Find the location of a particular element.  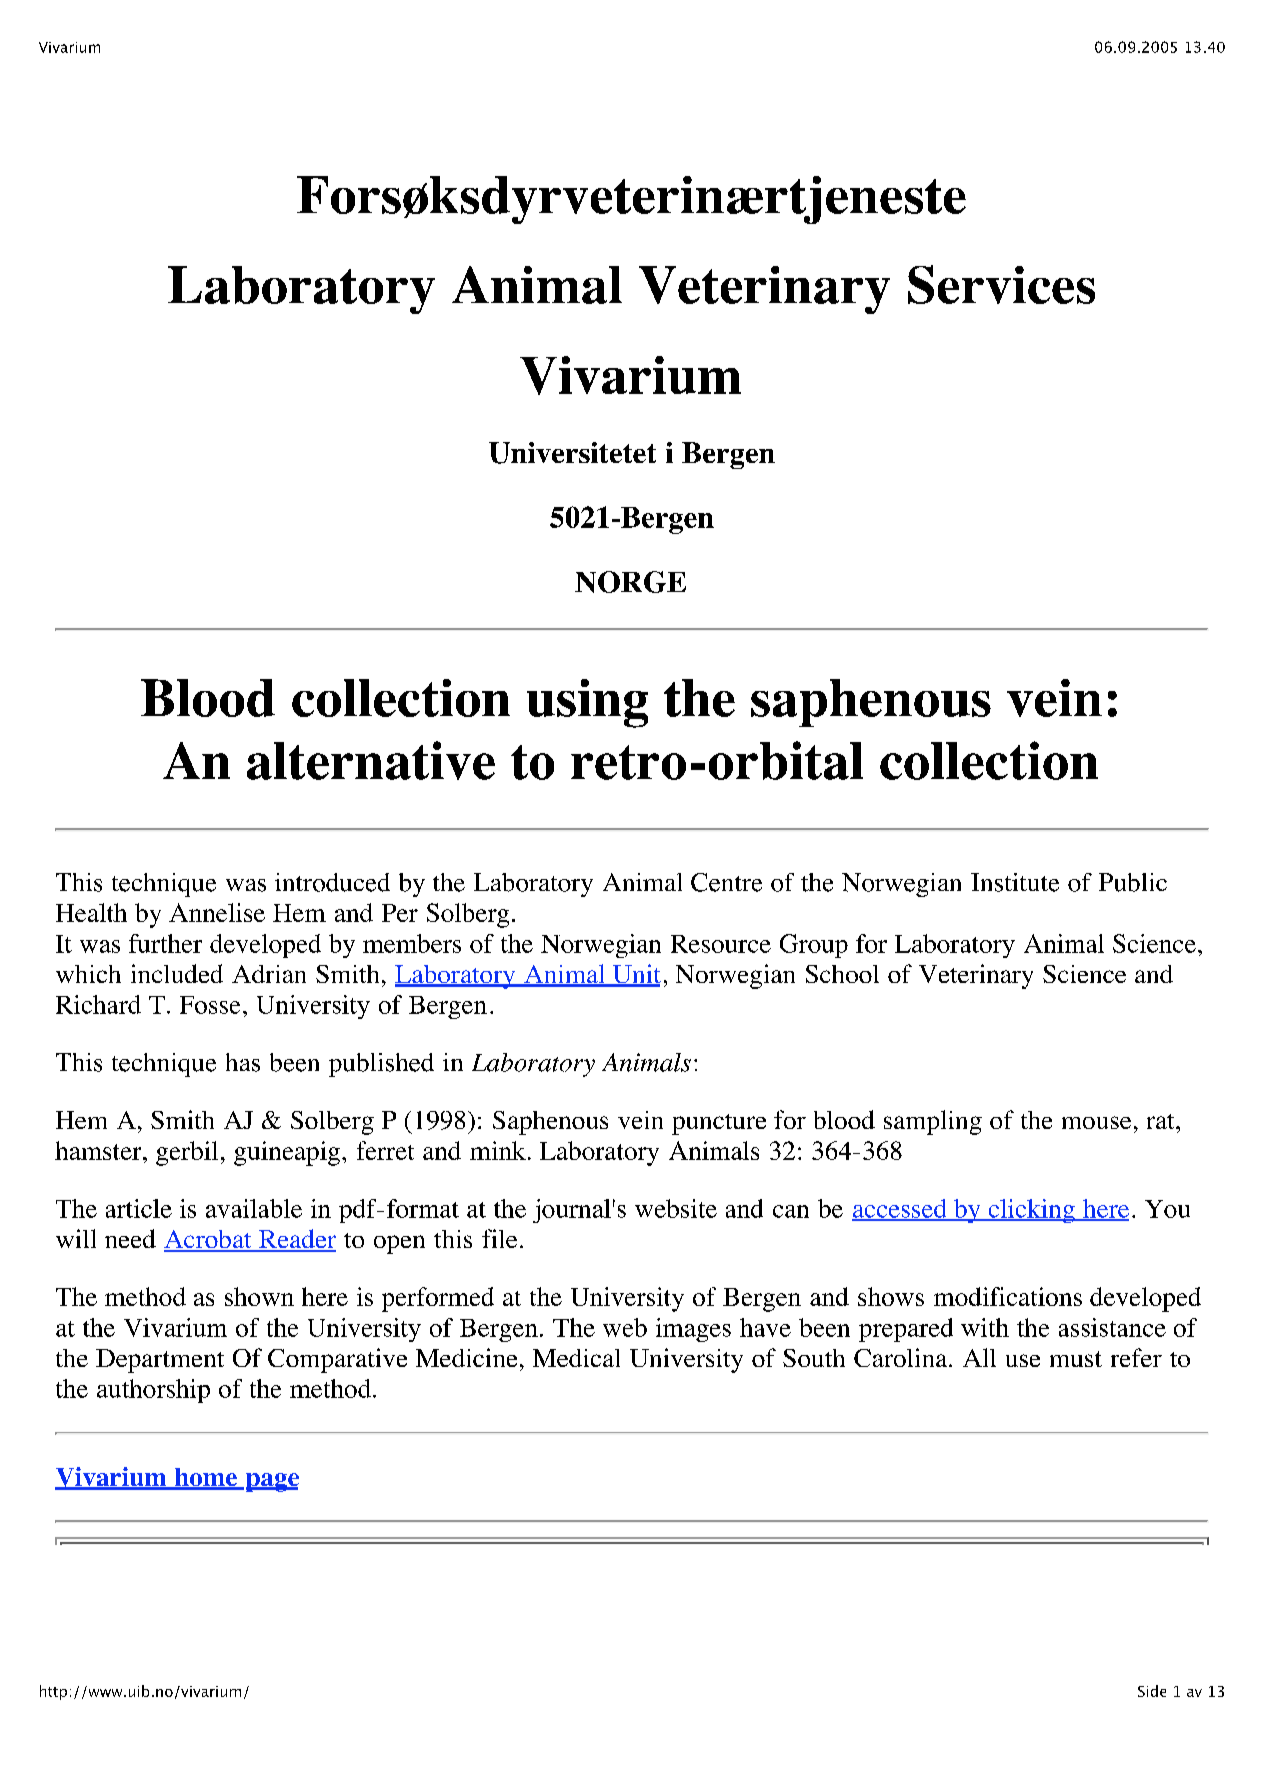

Unit is located at coordinates (635, 975).
